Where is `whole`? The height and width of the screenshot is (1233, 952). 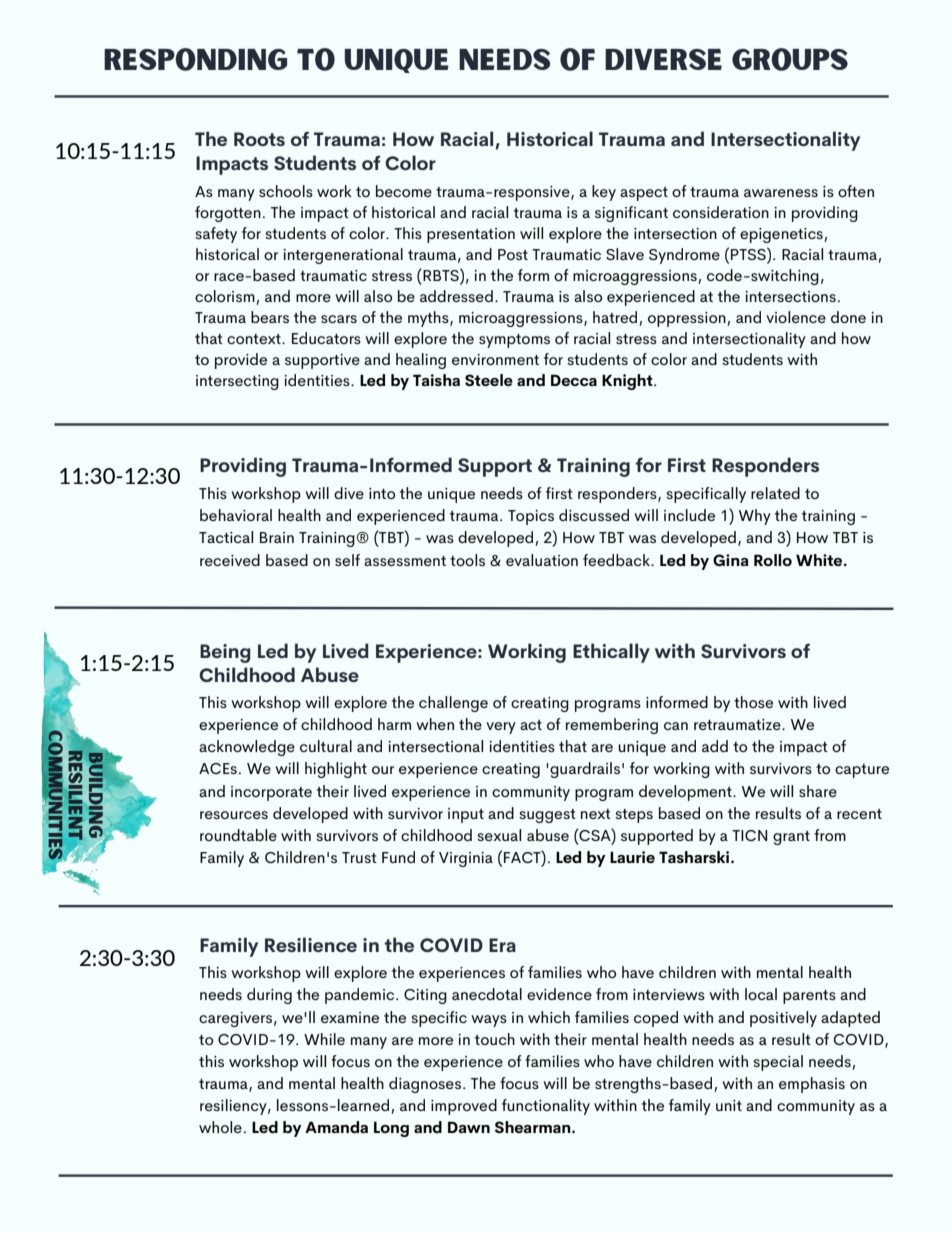 whole is located at coordinates (220, 1127).
